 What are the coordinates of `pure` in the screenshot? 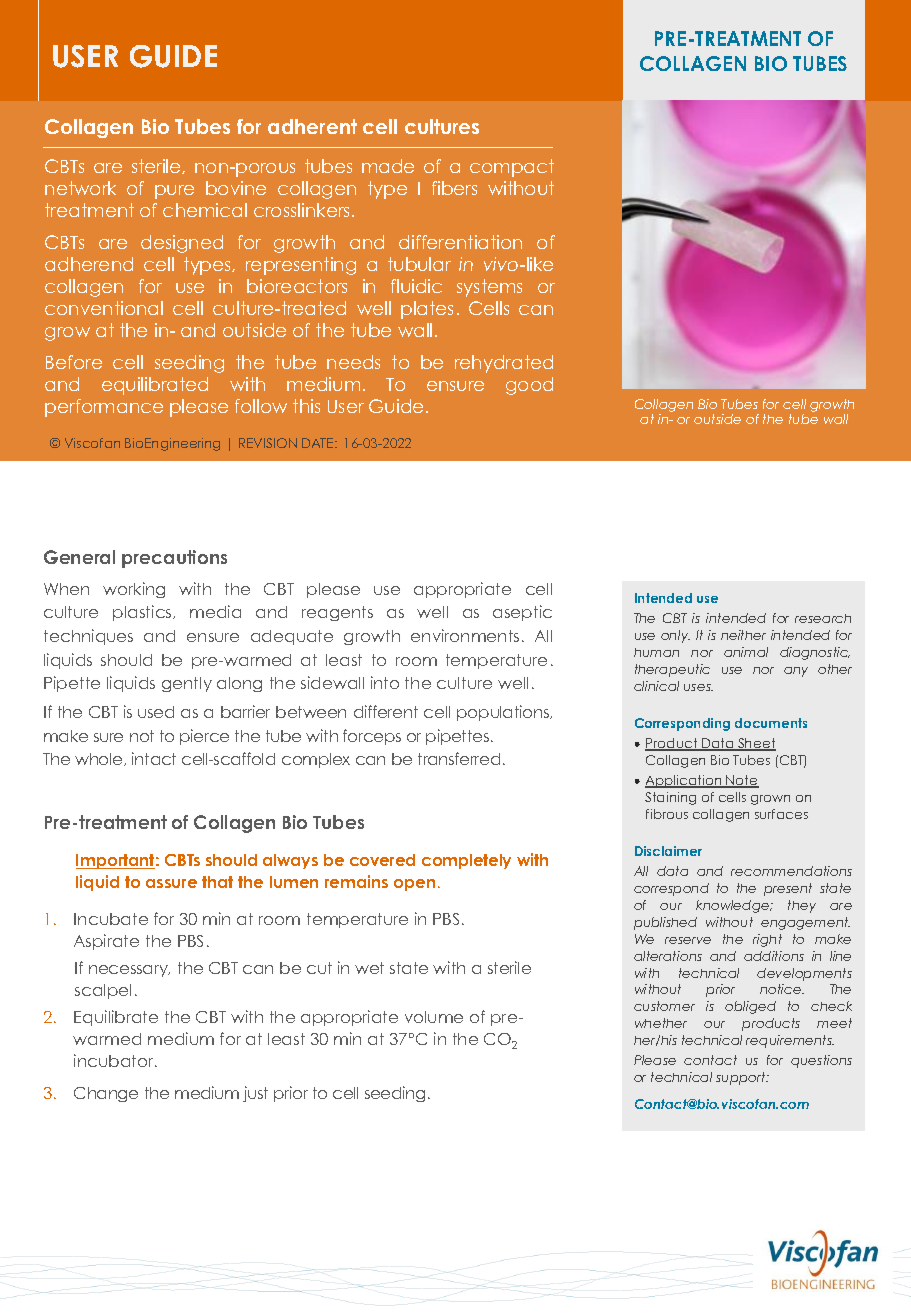 It's located at (174, 192).
